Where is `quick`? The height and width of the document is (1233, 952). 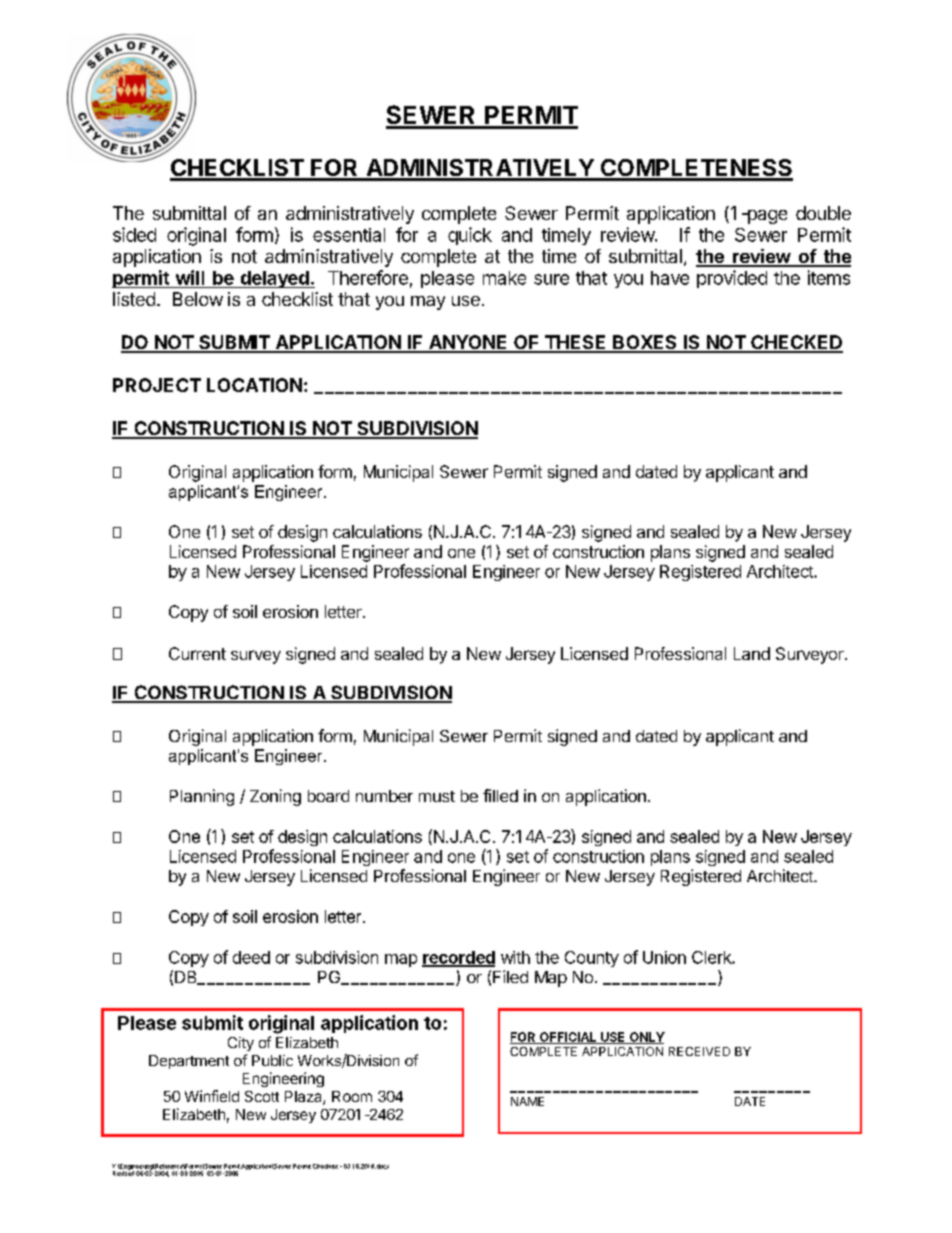 quick is located at coordinates (470, 236).
